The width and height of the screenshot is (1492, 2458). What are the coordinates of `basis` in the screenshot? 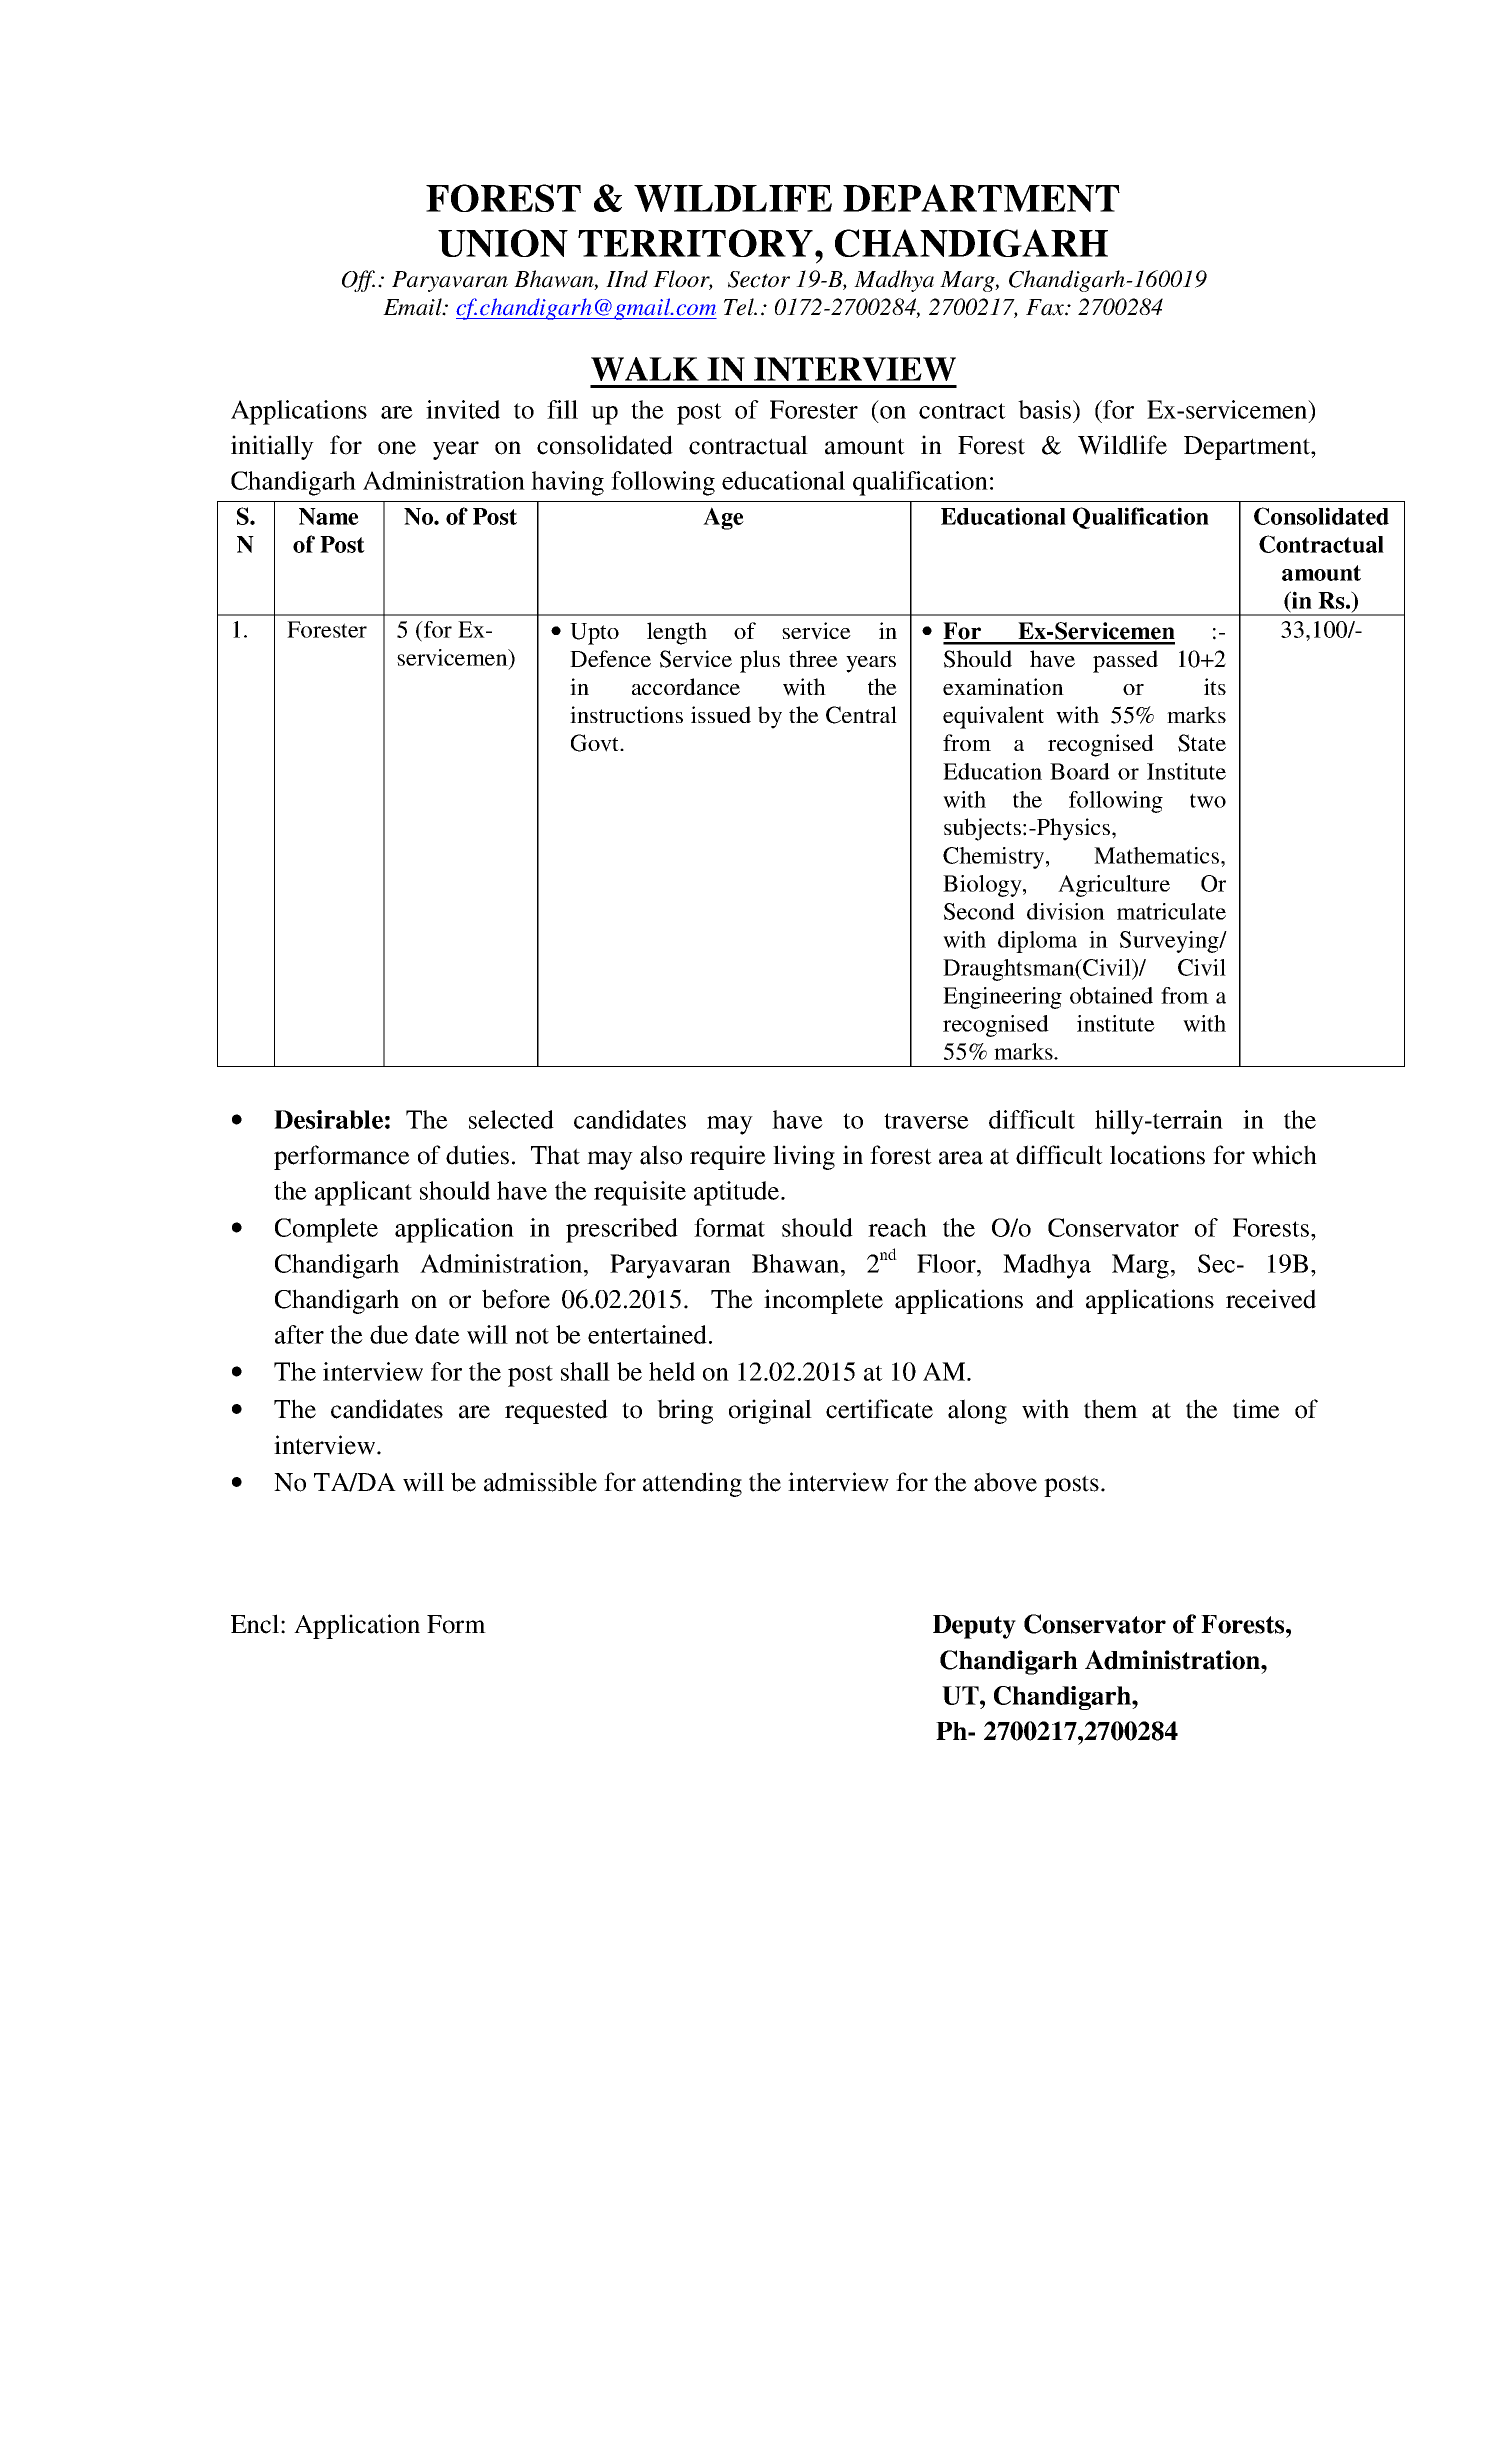 It's located at (1044, 409).
